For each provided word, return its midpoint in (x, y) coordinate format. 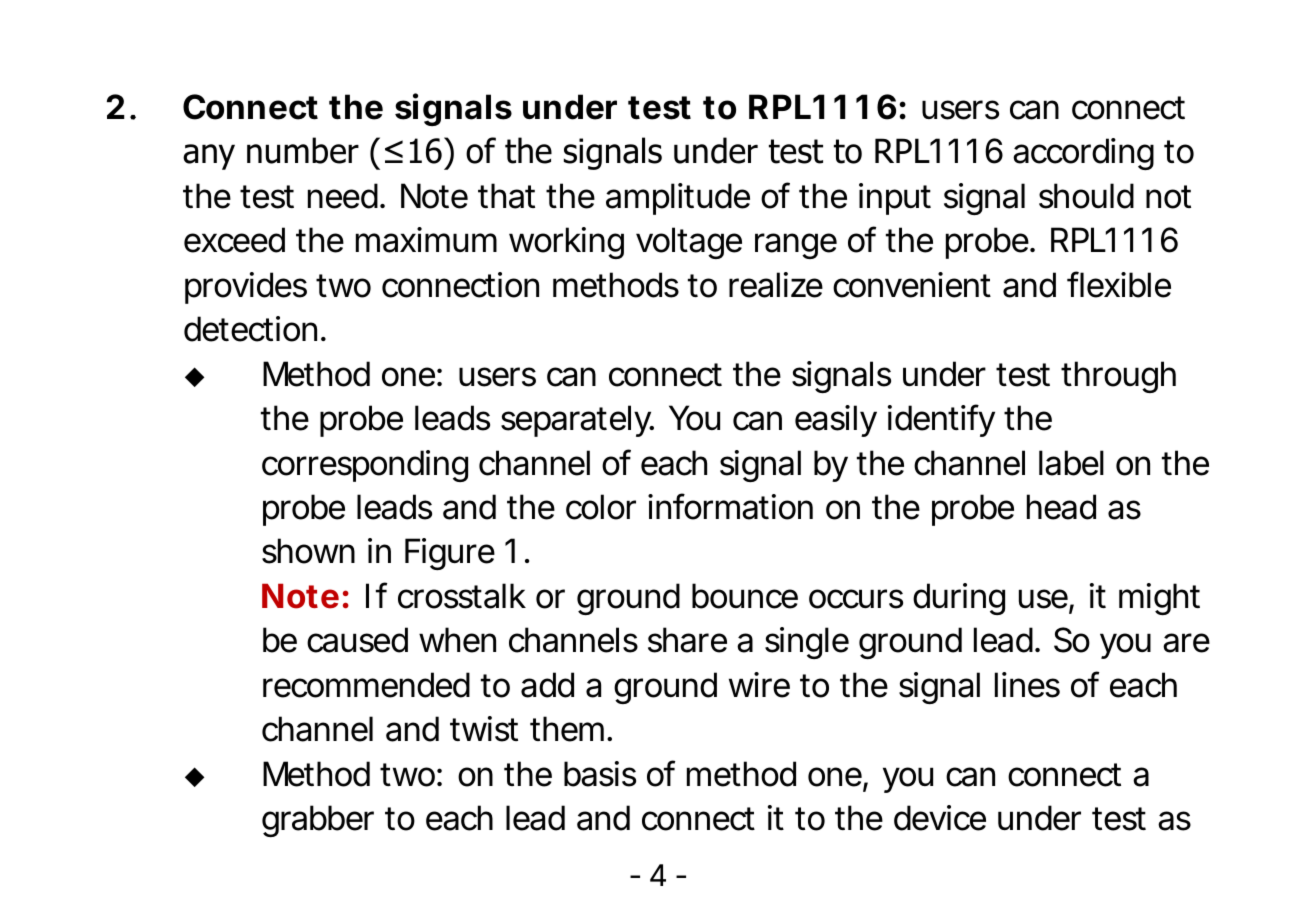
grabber (318, 821)
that (506, 196)
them (565, 729)
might (1159, 599)
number (303, 150)
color (601, 507)
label (1071, 463)
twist (484, 729)
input (895, 199)
